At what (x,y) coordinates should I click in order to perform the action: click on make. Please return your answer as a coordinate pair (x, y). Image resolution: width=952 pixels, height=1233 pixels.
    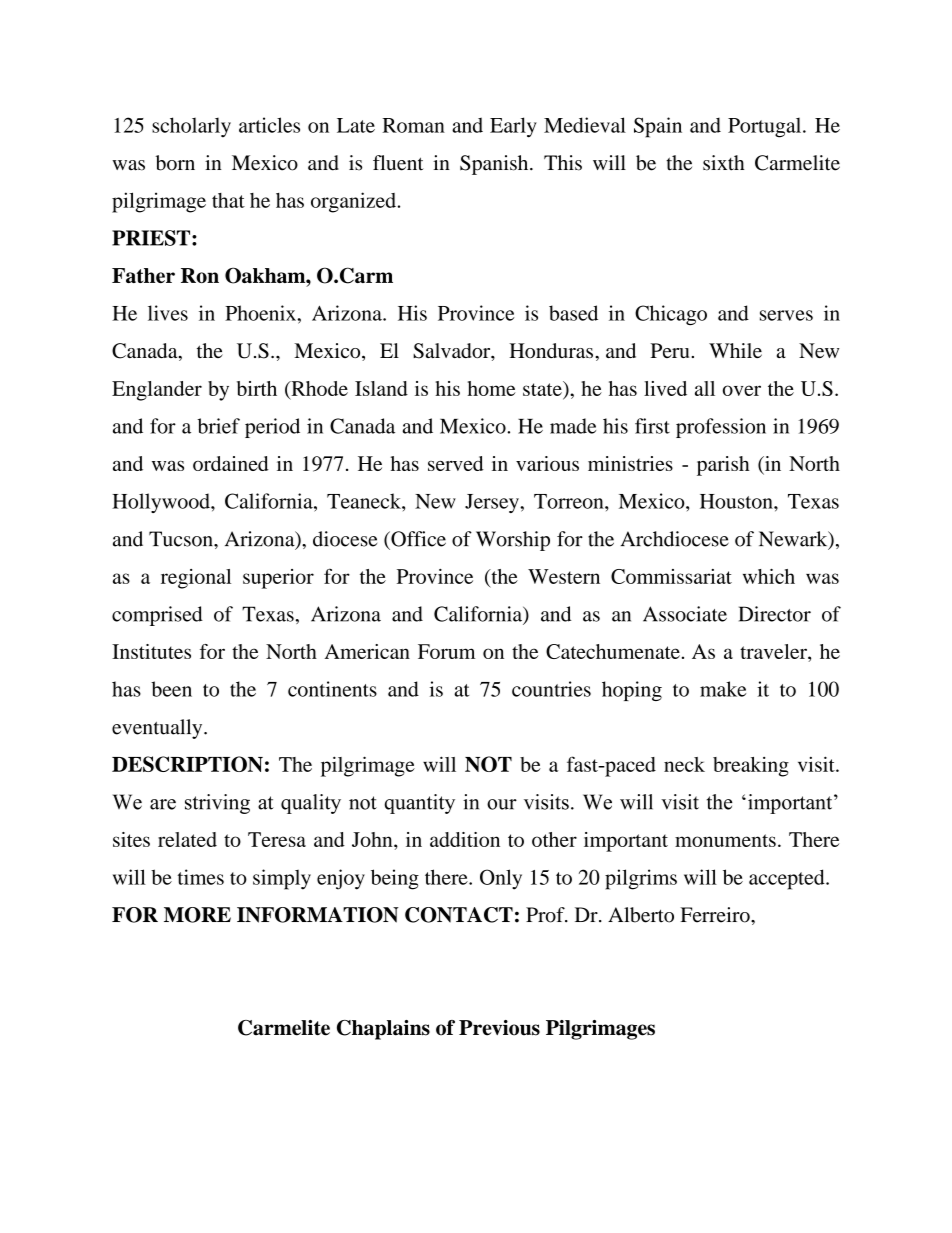
    Looking at the image, I should click on (723, 689).
